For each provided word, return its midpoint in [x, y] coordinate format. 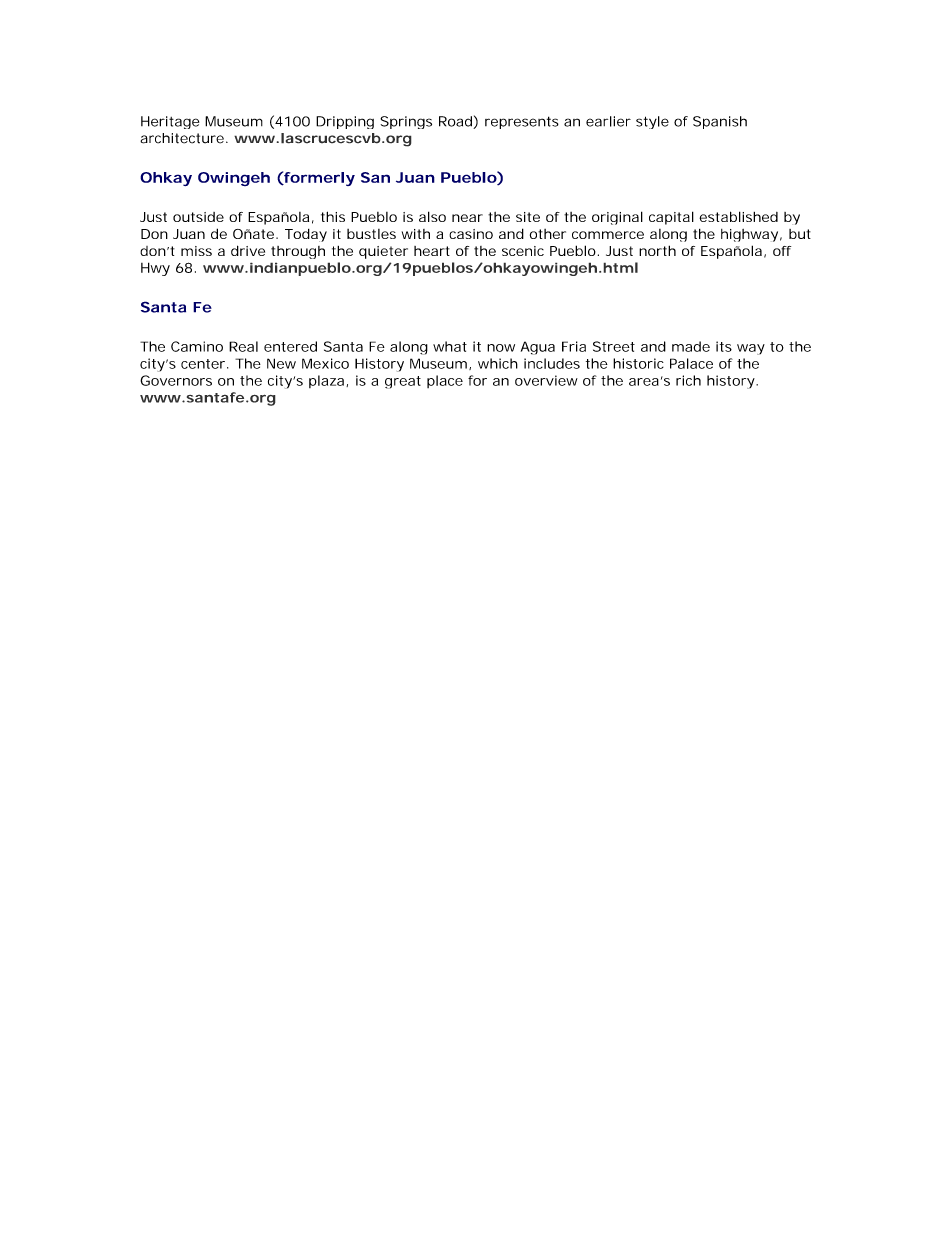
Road [456, 122]
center [203, 364]
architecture [182, 138]
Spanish [720, 122]
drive [248, 250]
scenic [523, 251]
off [782, 251]
